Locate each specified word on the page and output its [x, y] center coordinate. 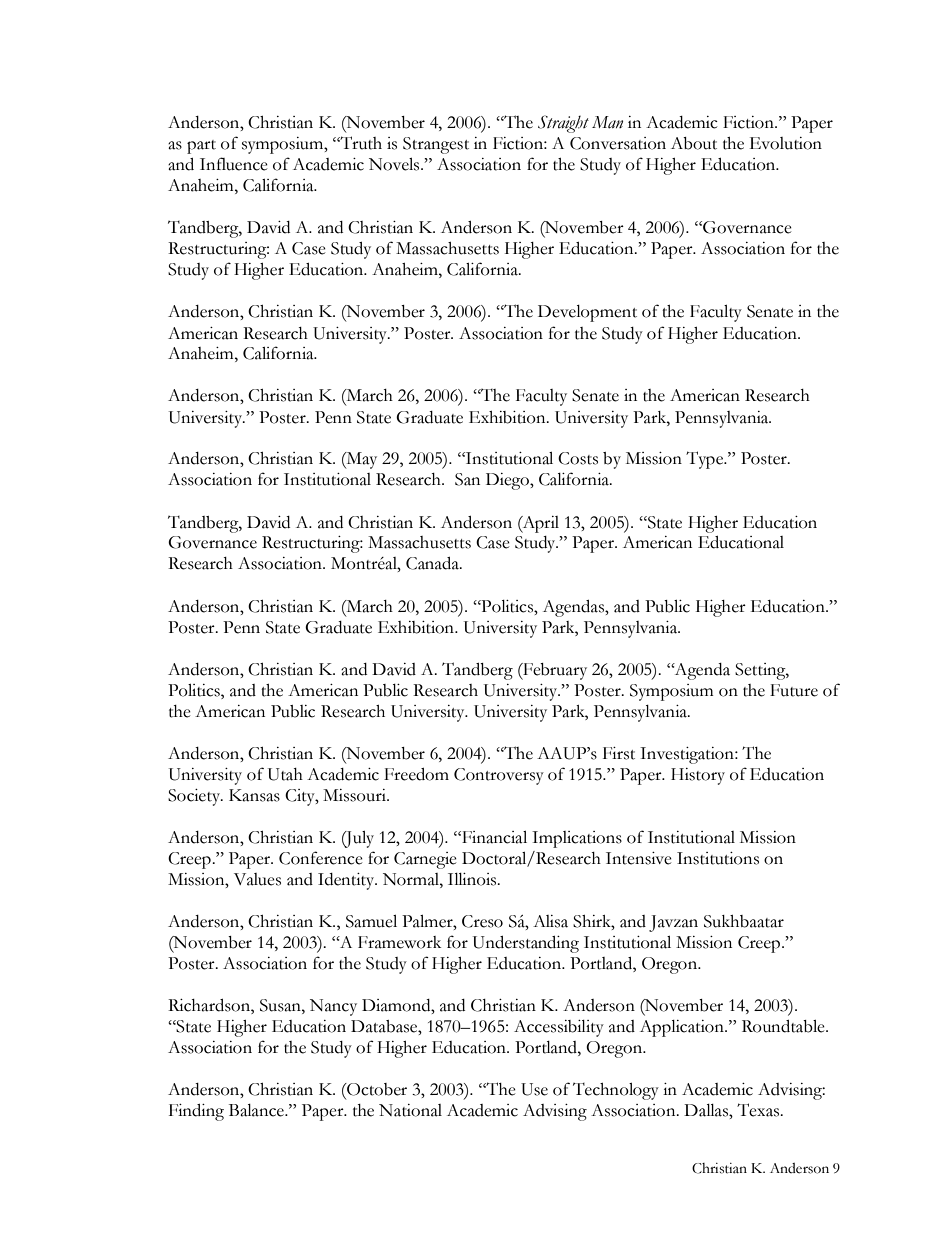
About [694, 143]
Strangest [436, 145]
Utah [285, 774]
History [698, 776]
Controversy [499, 776]
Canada [433, 563]
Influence [234, 164]
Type [705, 460]
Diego [508, 481]
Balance [257, 1110]
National [410, 1110]
